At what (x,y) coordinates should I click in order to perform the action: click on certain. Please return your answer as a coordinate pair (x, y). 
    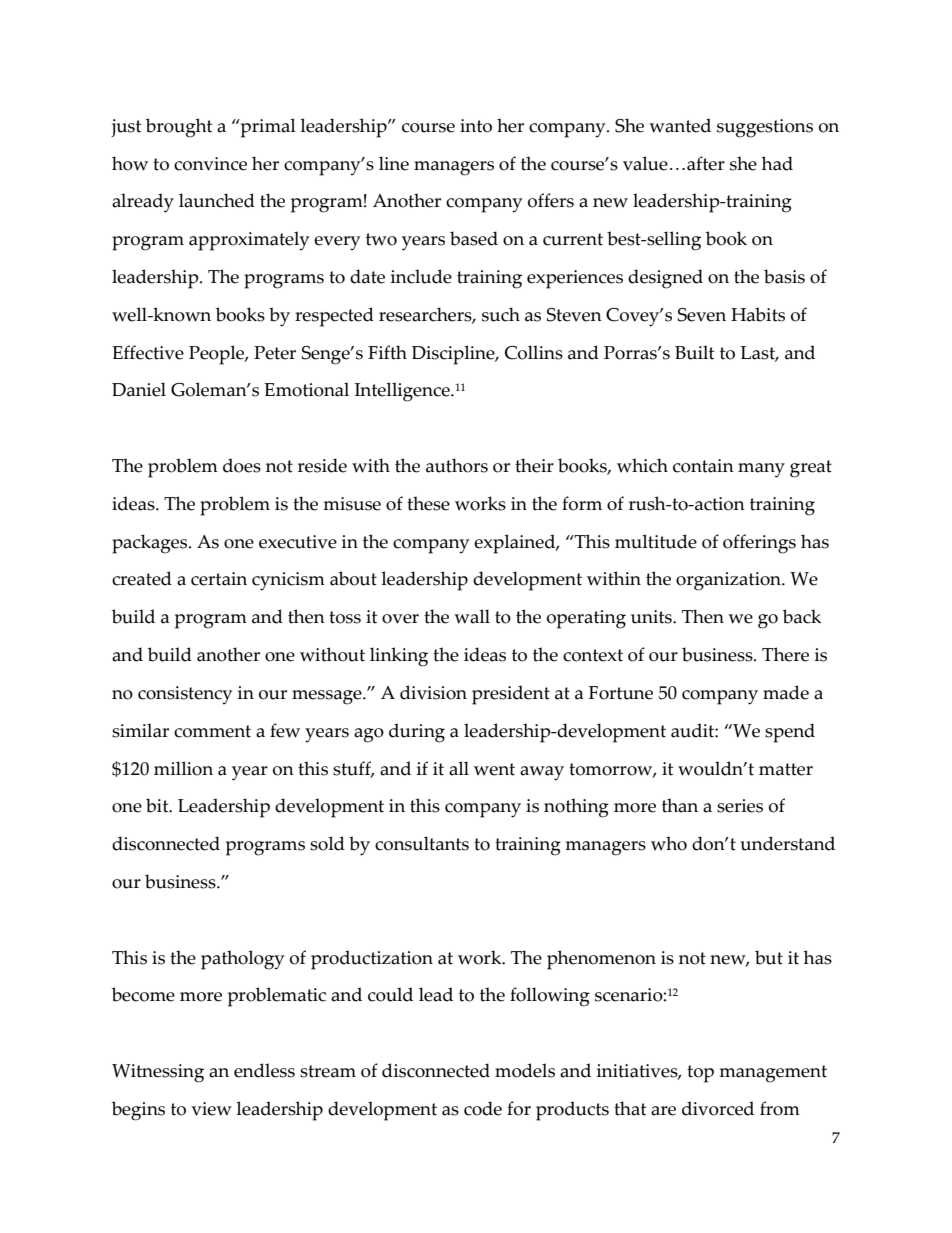
    Looking at the image, I should click on (219, 579).
